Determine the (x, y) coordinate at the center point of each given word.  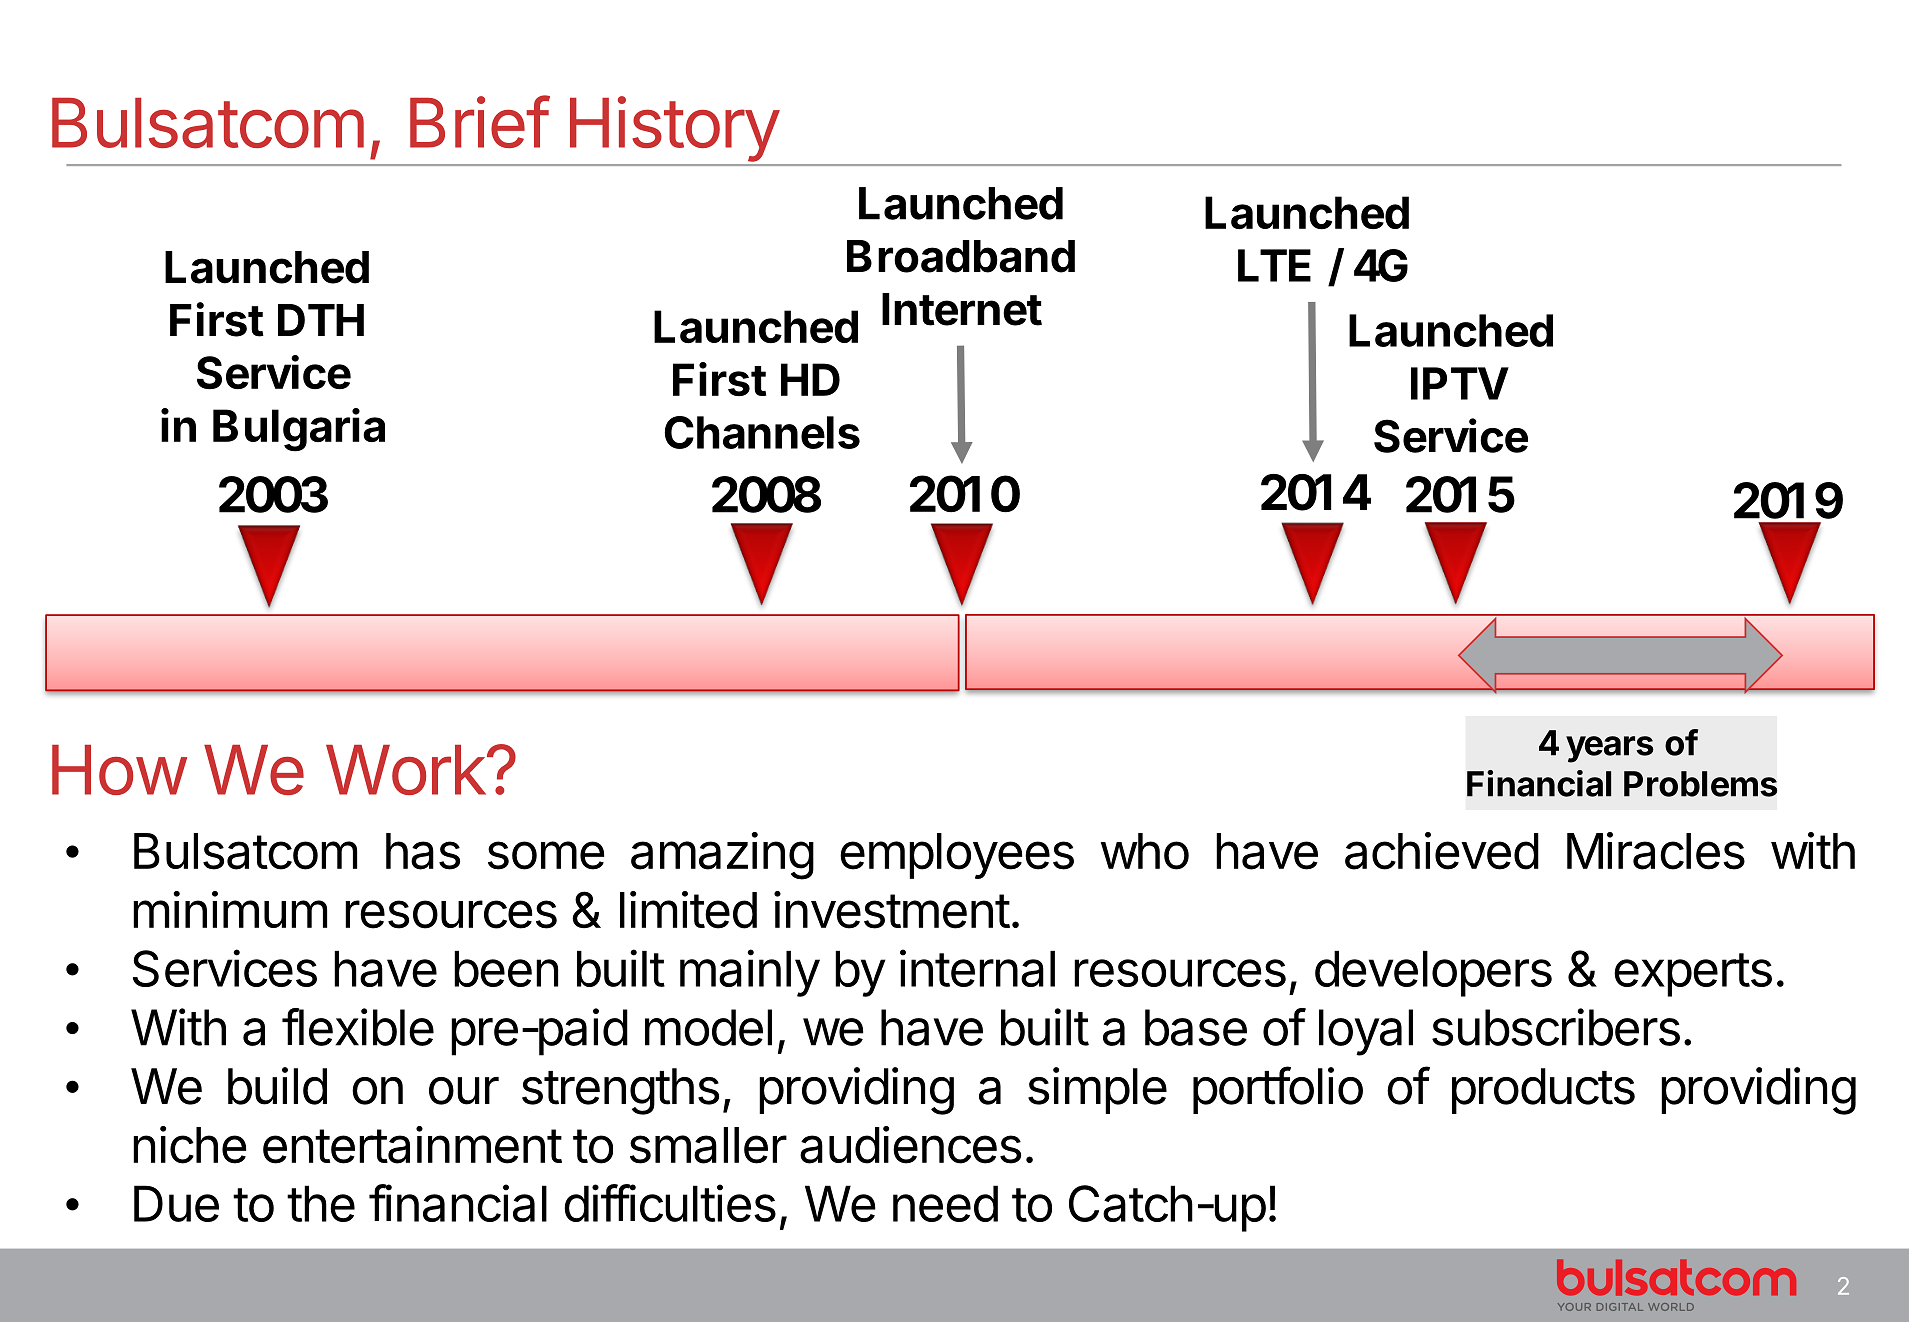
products (1543, 1091)
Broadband (961, 256)
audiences (910, 1145)
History (674, 129)
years (1610, 749)
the (321, 1203)
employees (957, 856)
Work (406, 770)
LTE (1274, 265)
